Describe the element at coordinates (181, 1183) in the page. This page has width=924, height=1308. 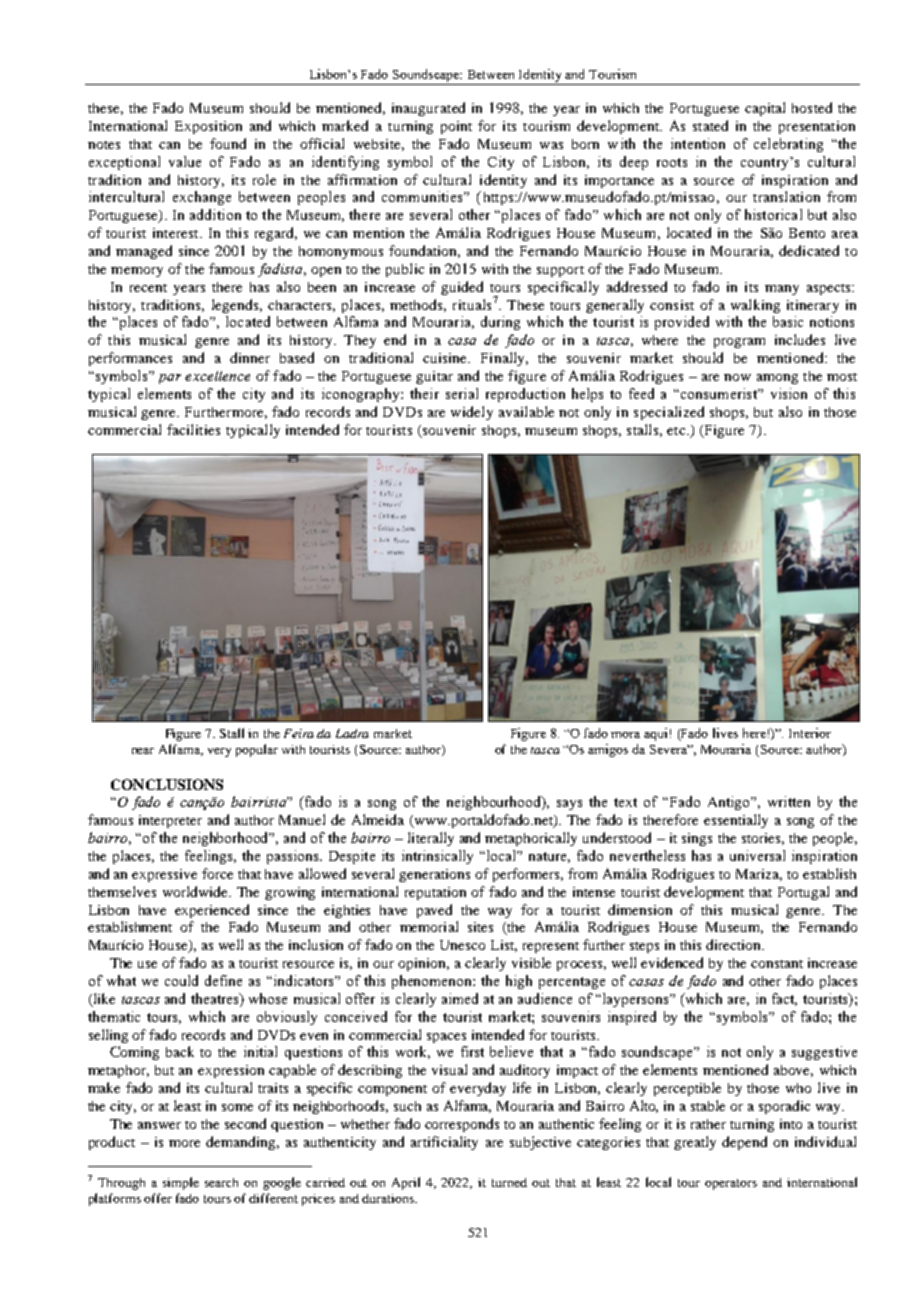
I see `simple` at that location.
